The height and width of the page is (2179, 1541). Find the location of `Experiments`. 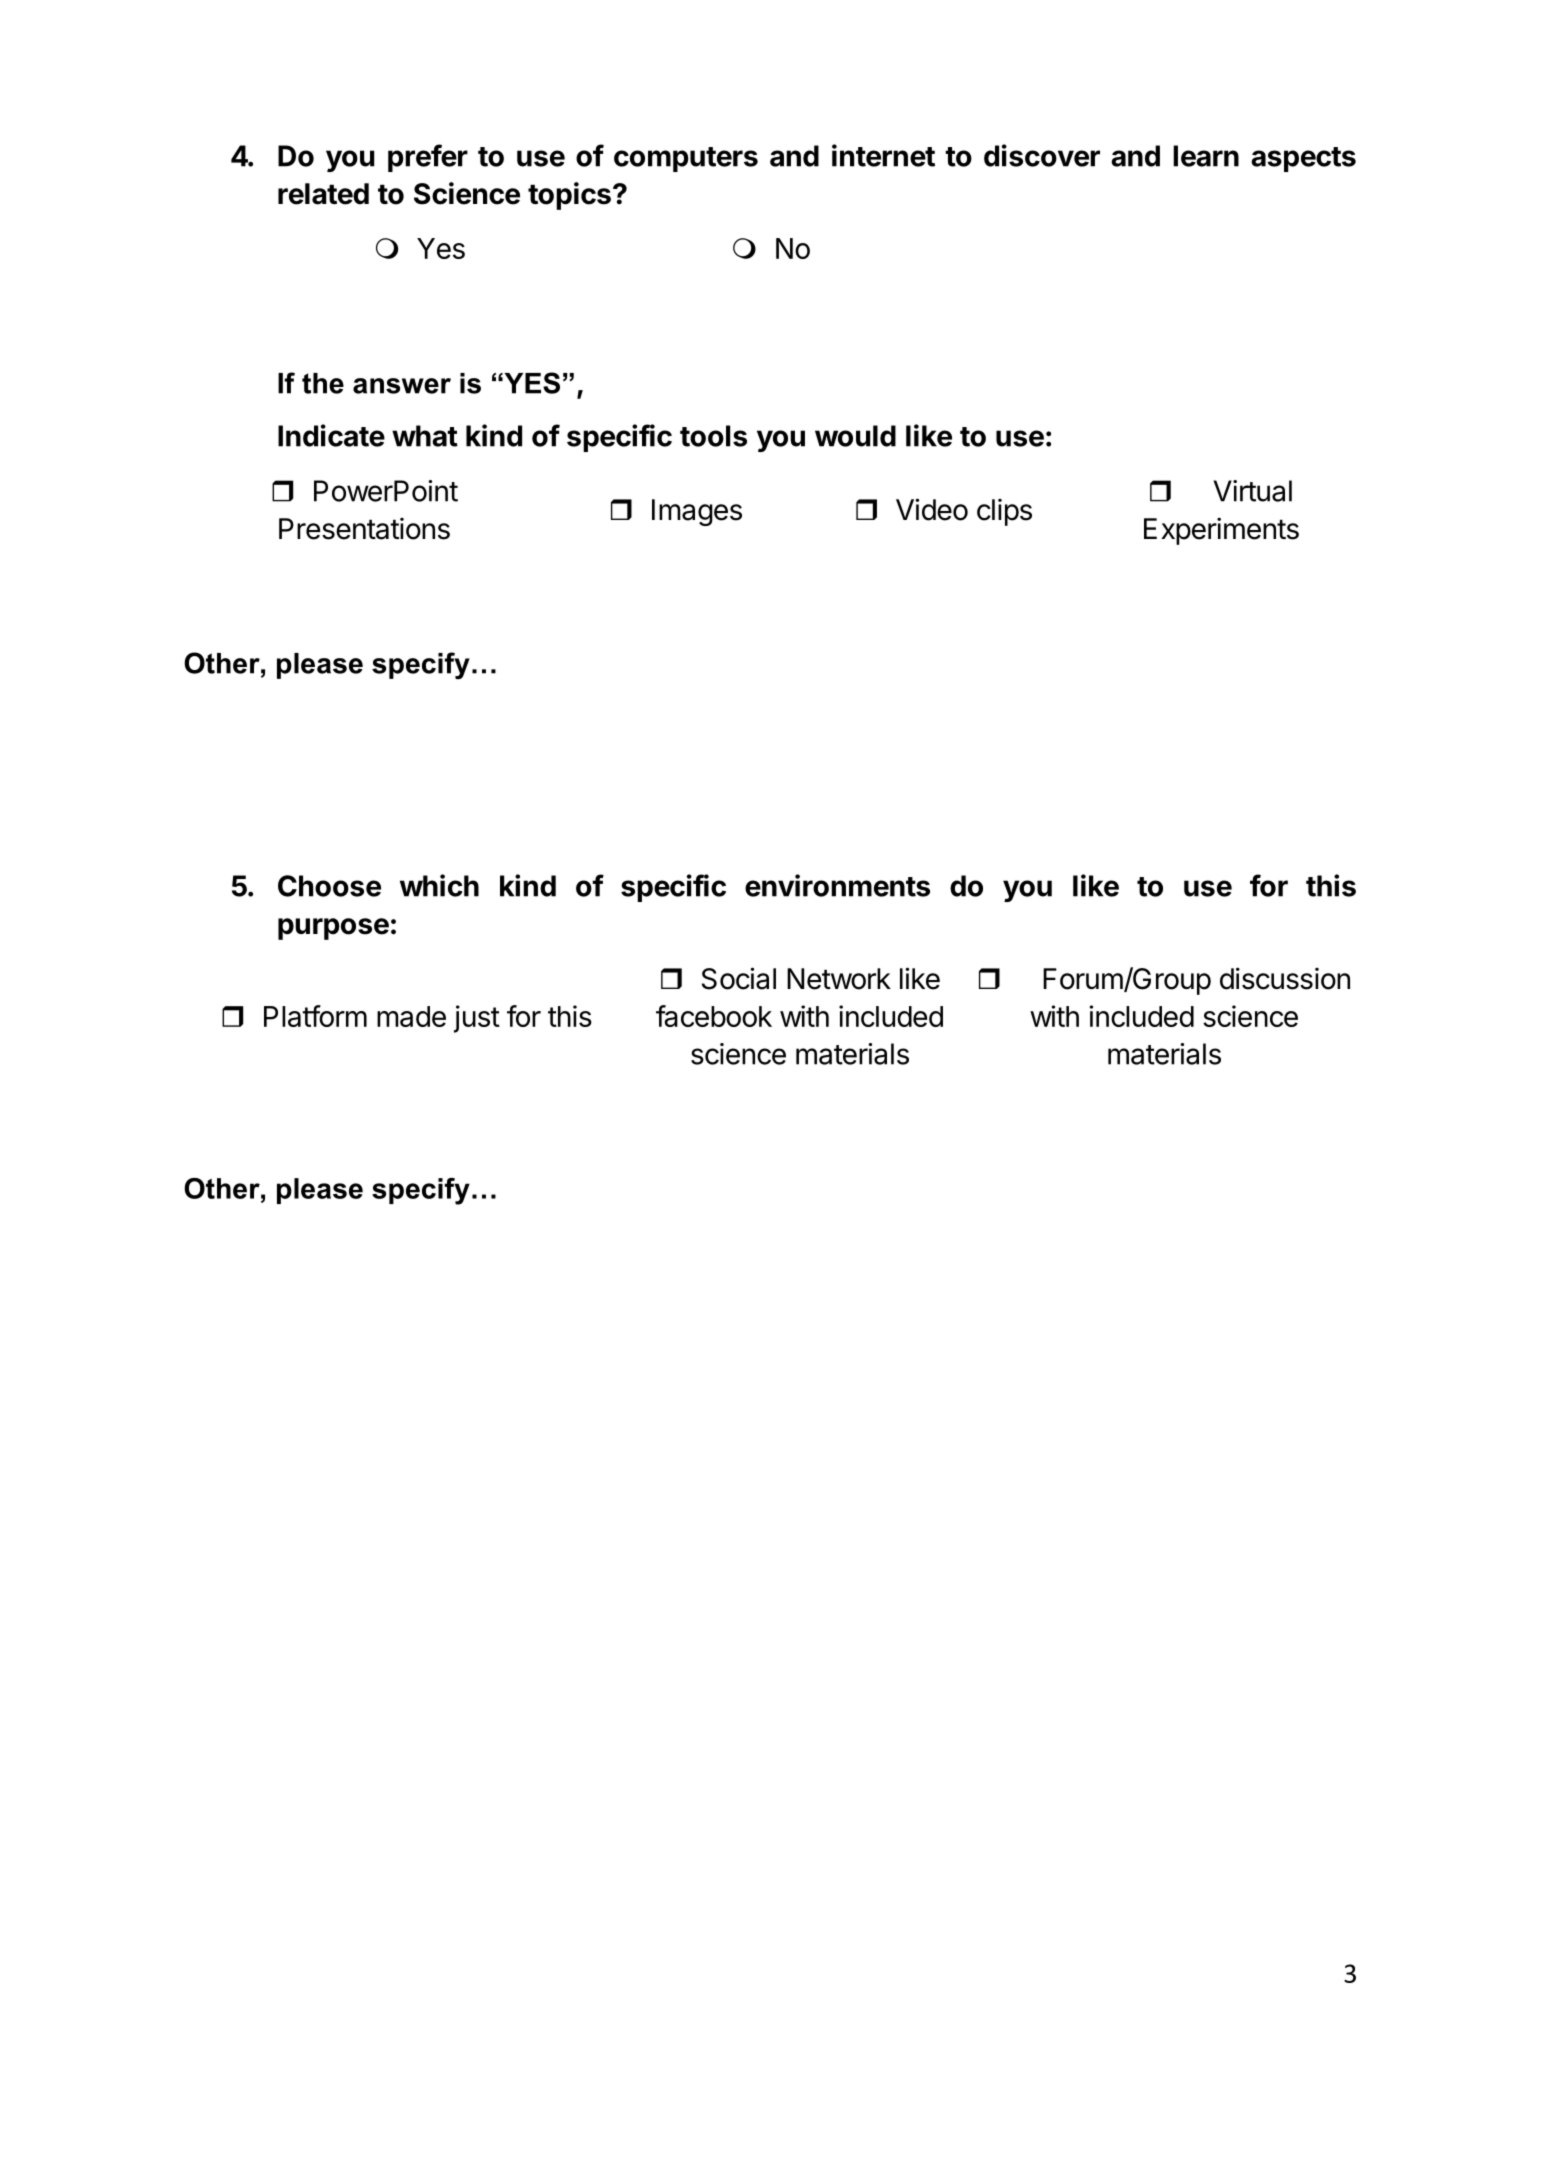

Experiments is located at coordinates (1221, 531).
